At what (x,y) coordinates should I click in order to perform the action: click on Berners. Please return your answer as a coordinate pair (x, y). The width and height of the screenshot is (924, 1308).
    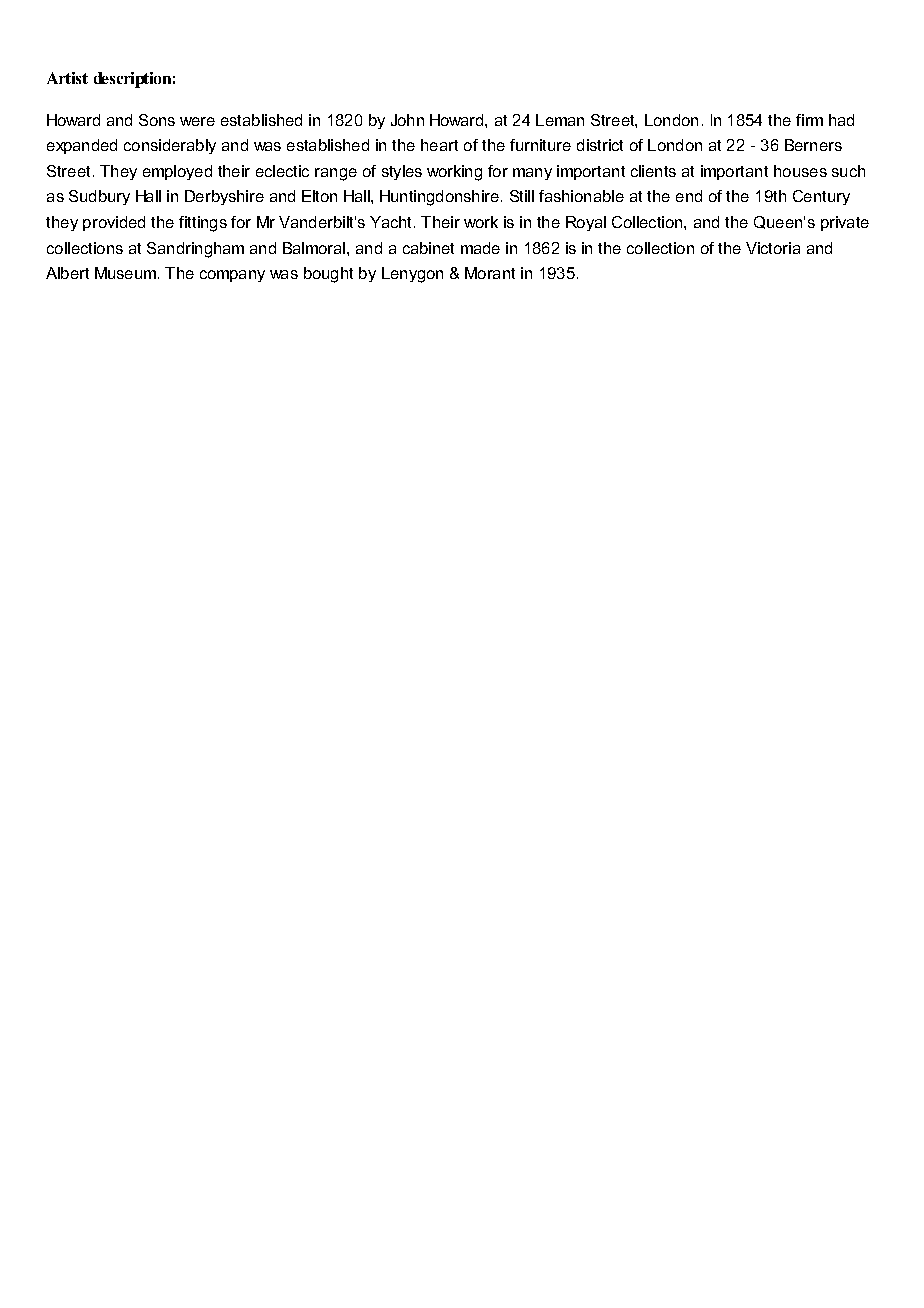
    Looking at the image, I should click on (813, 145).
